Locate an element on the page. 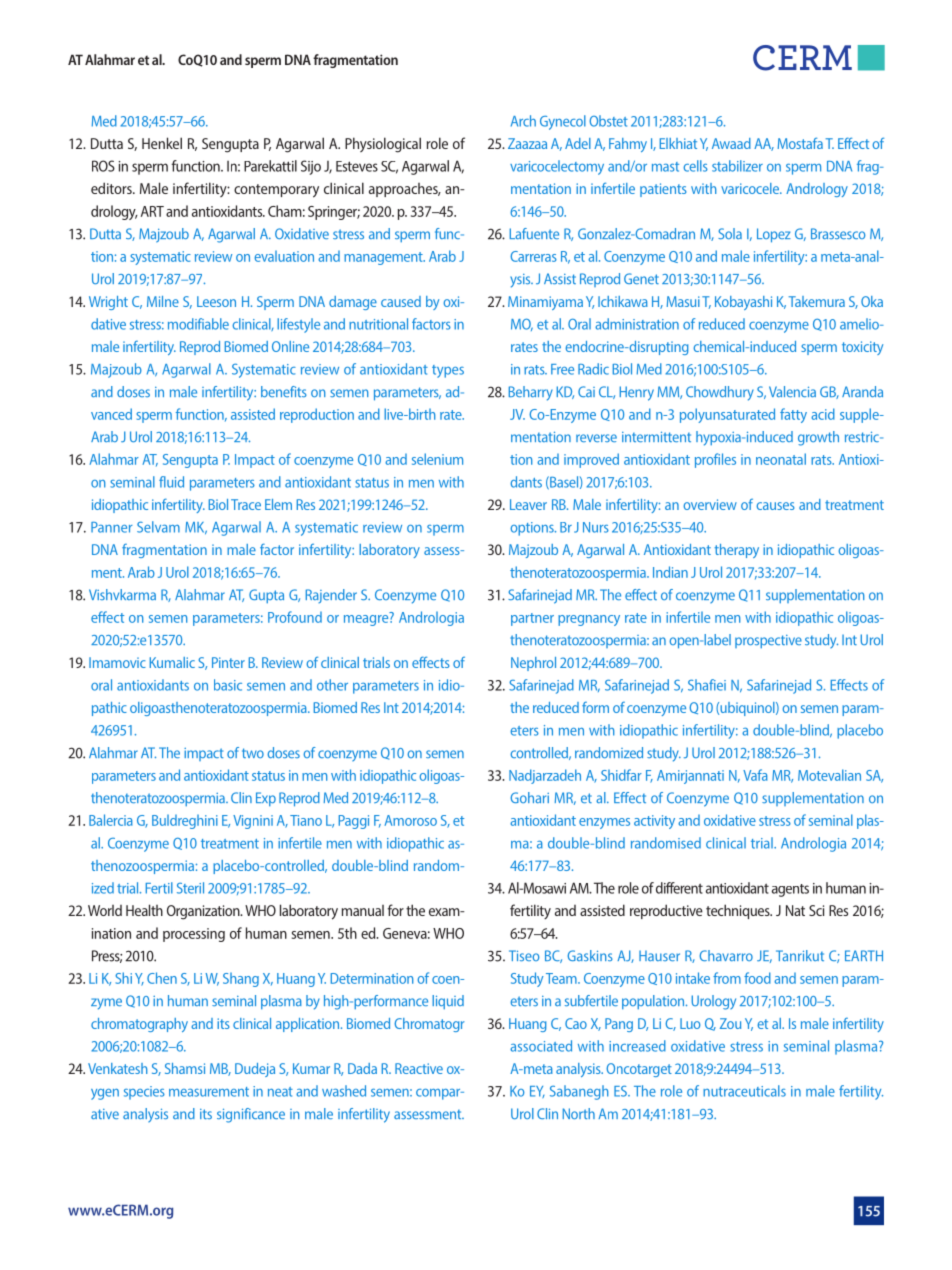 This image has width=952, height=1270. significance is located at coordinates (251, 1115).
